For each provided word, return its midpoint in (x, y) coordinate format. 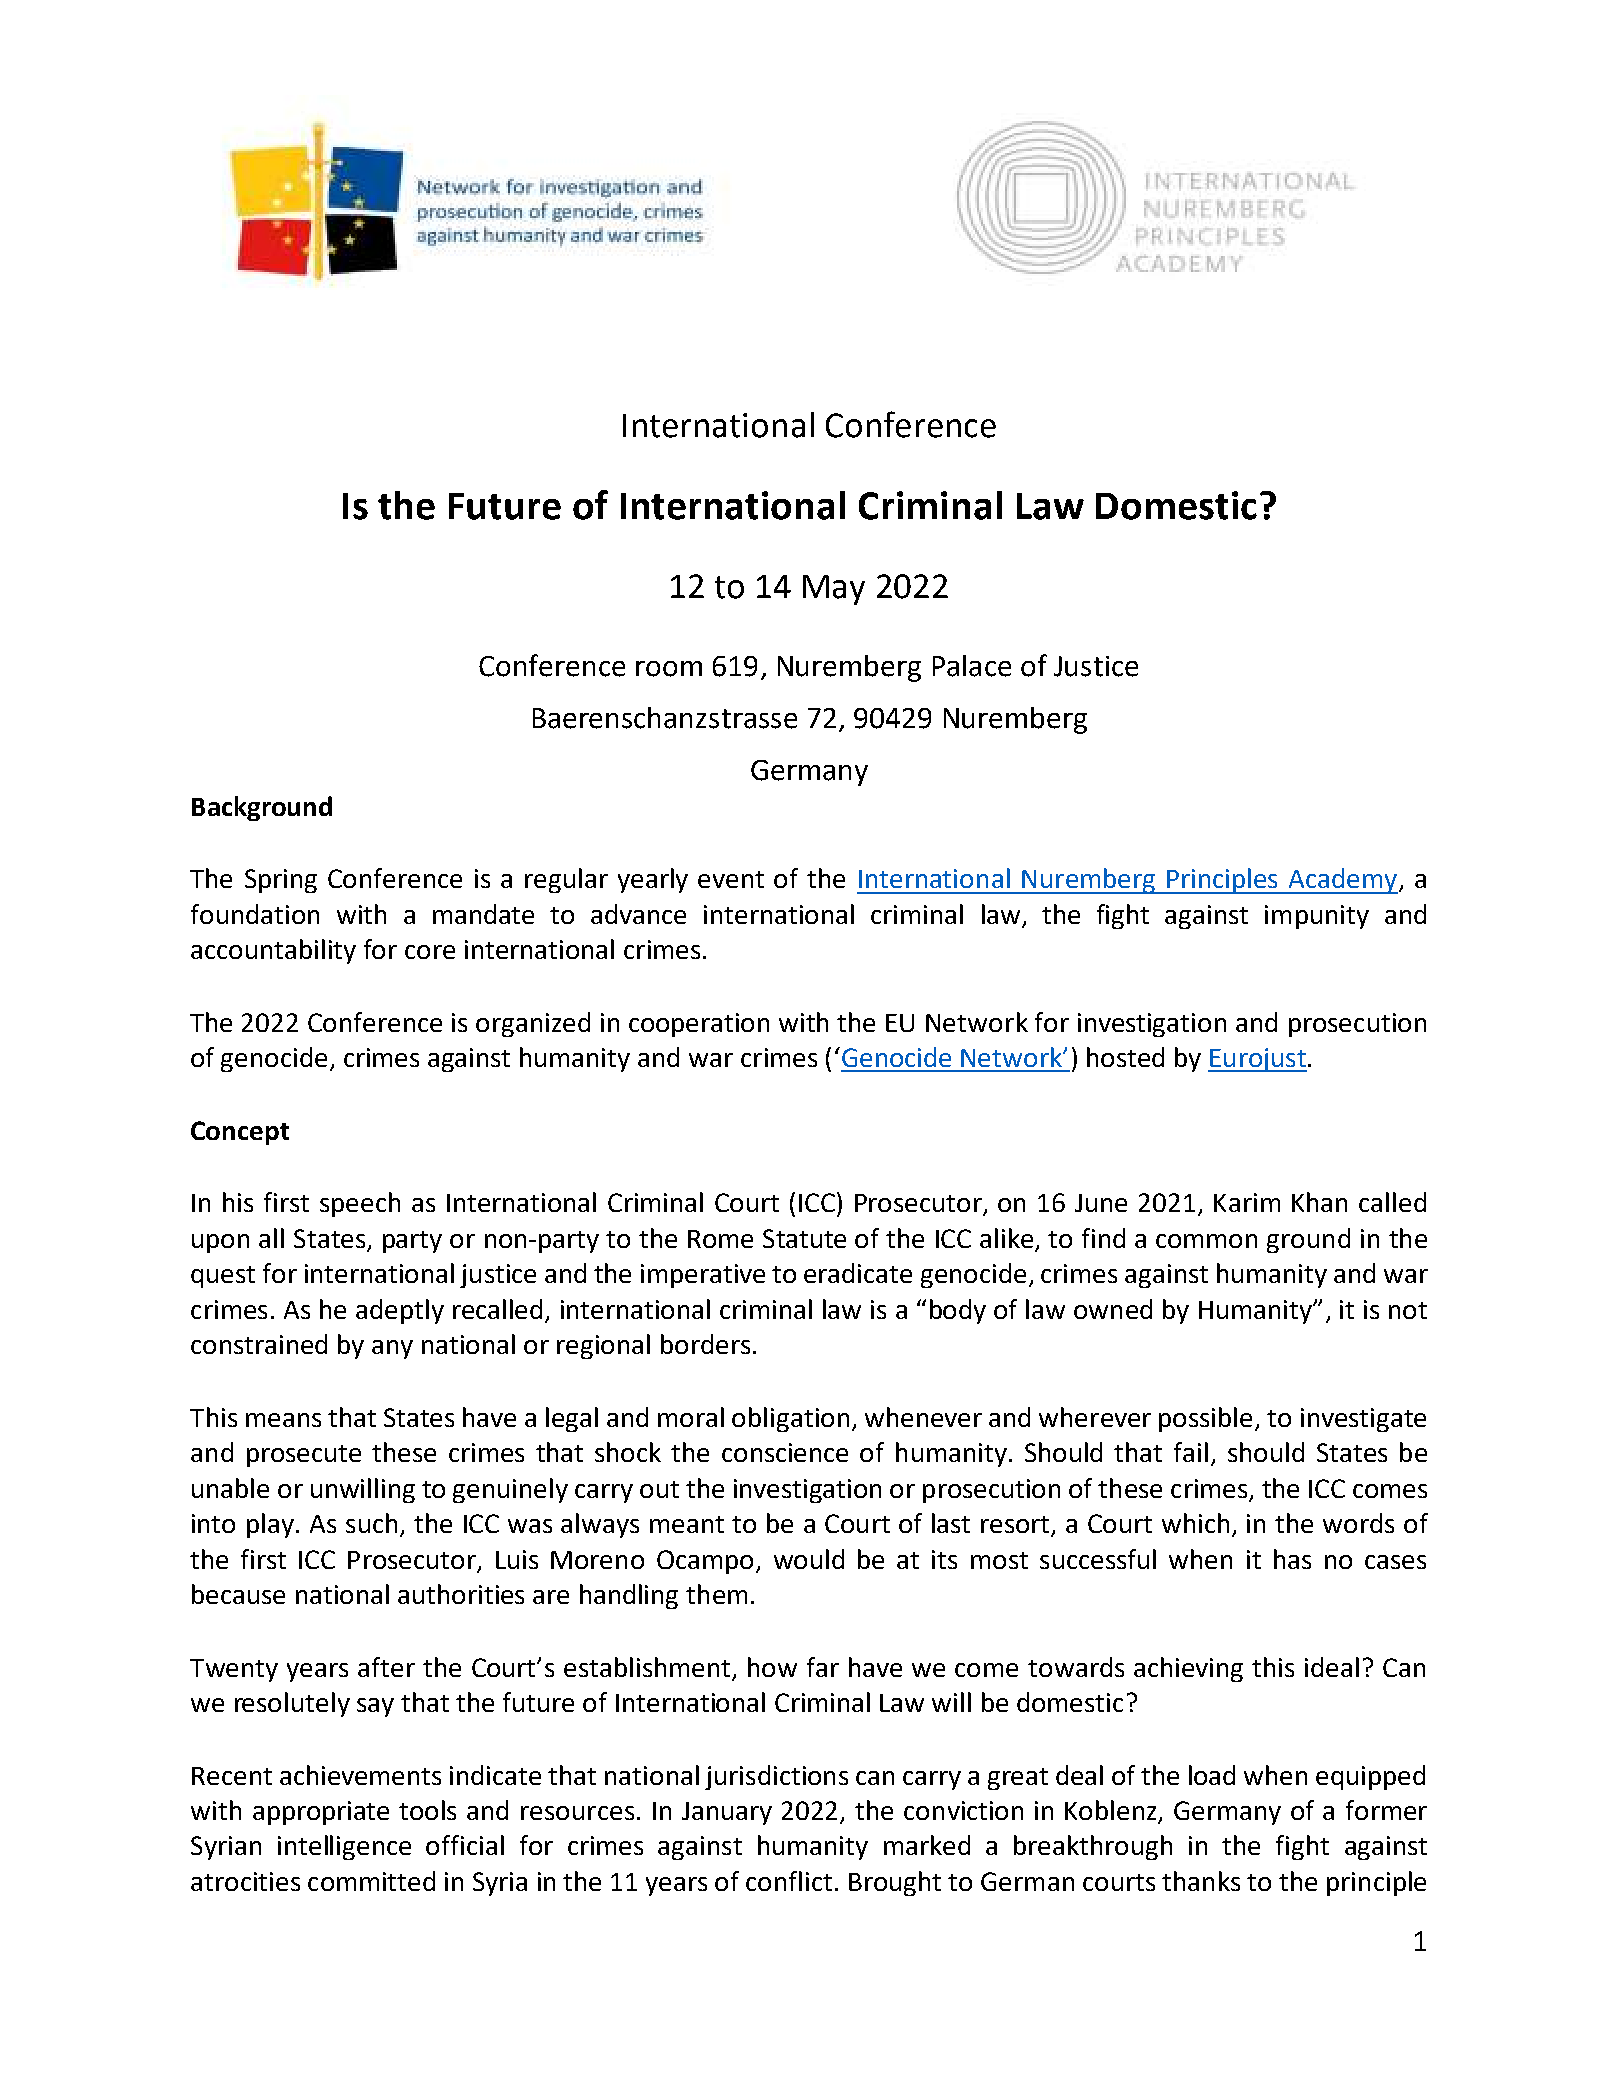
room (669, 669)
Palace (972, 666)
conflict (789, 1881)
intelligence (344, 1847)
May (834, 590)
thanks (1201, 1881)
